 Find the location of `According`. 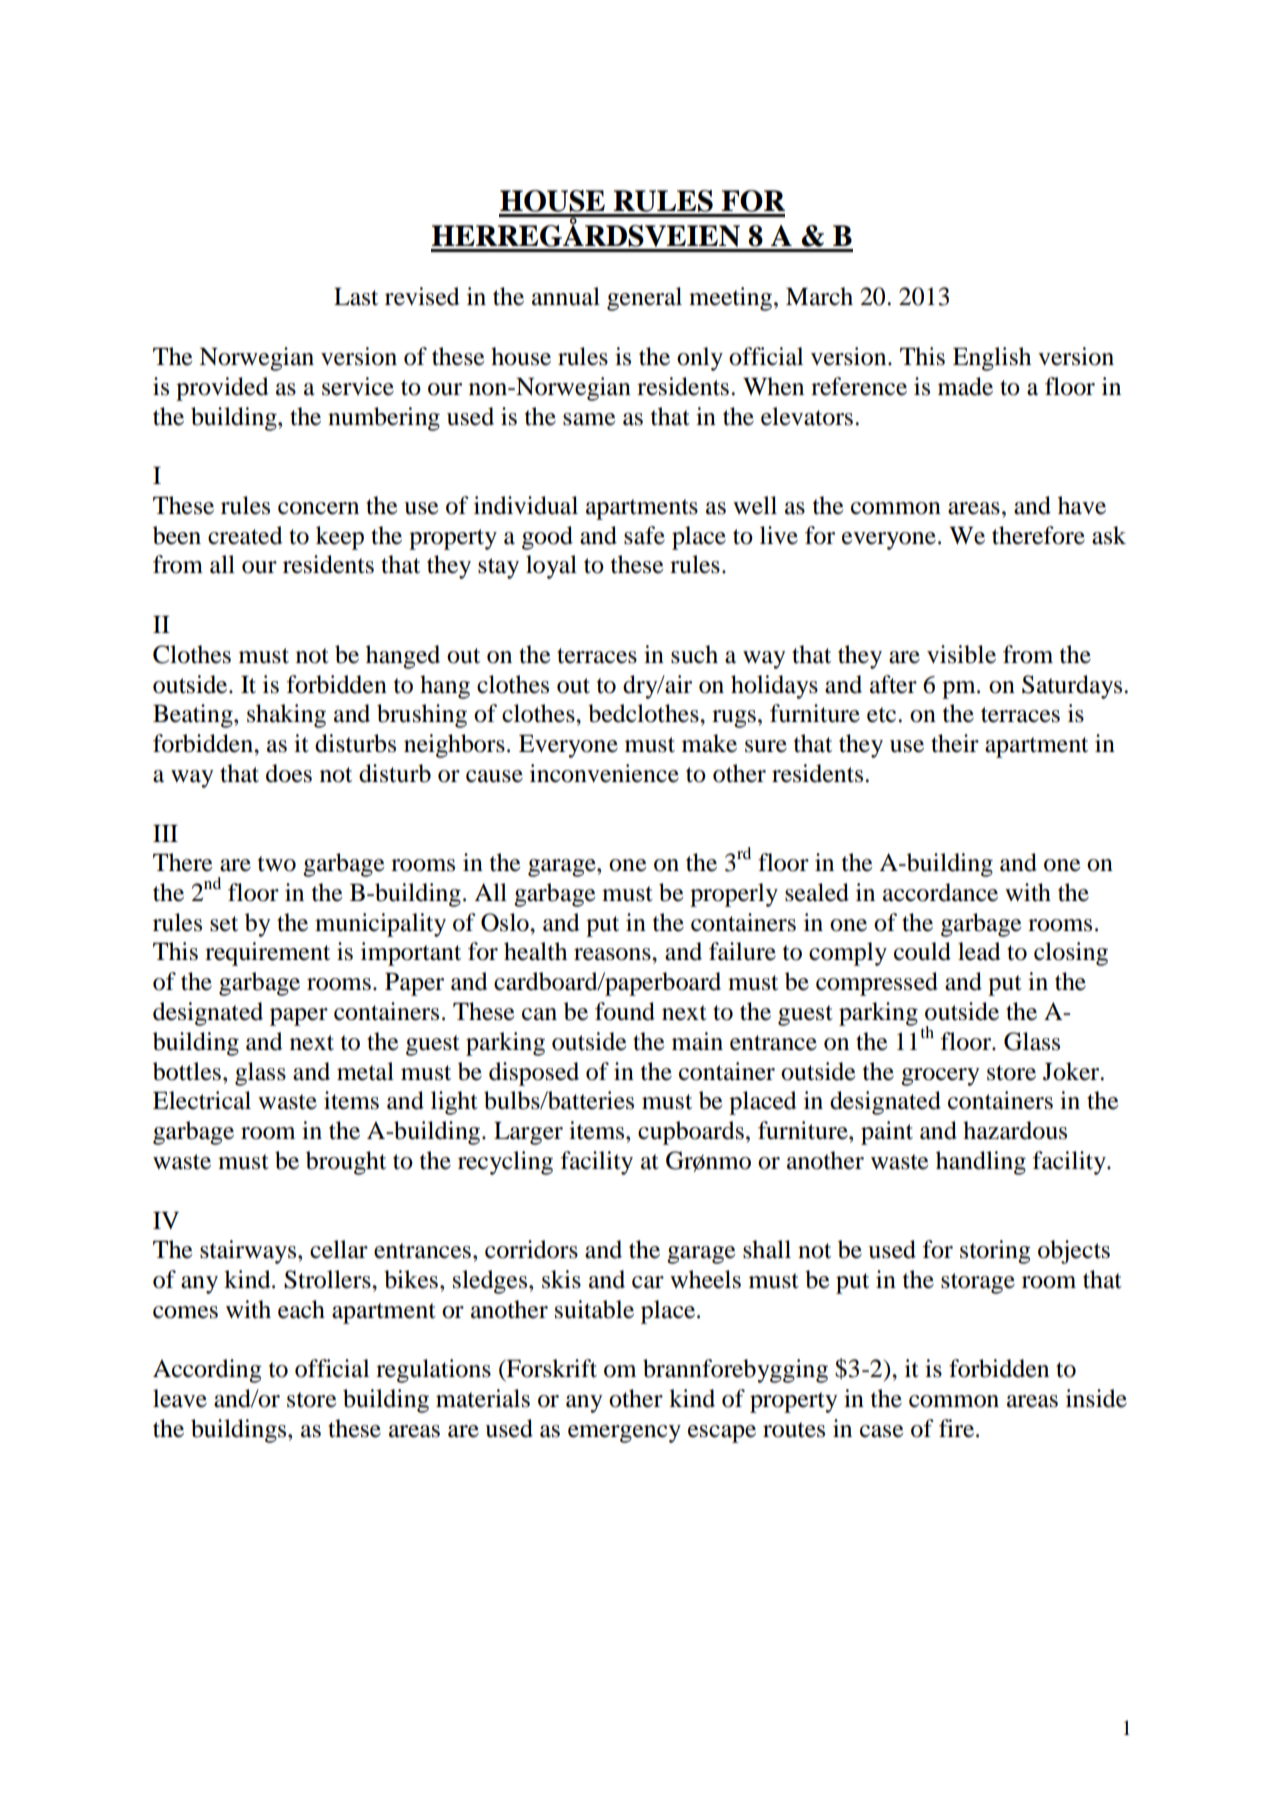

According is located at coordinates (207, 1371).
